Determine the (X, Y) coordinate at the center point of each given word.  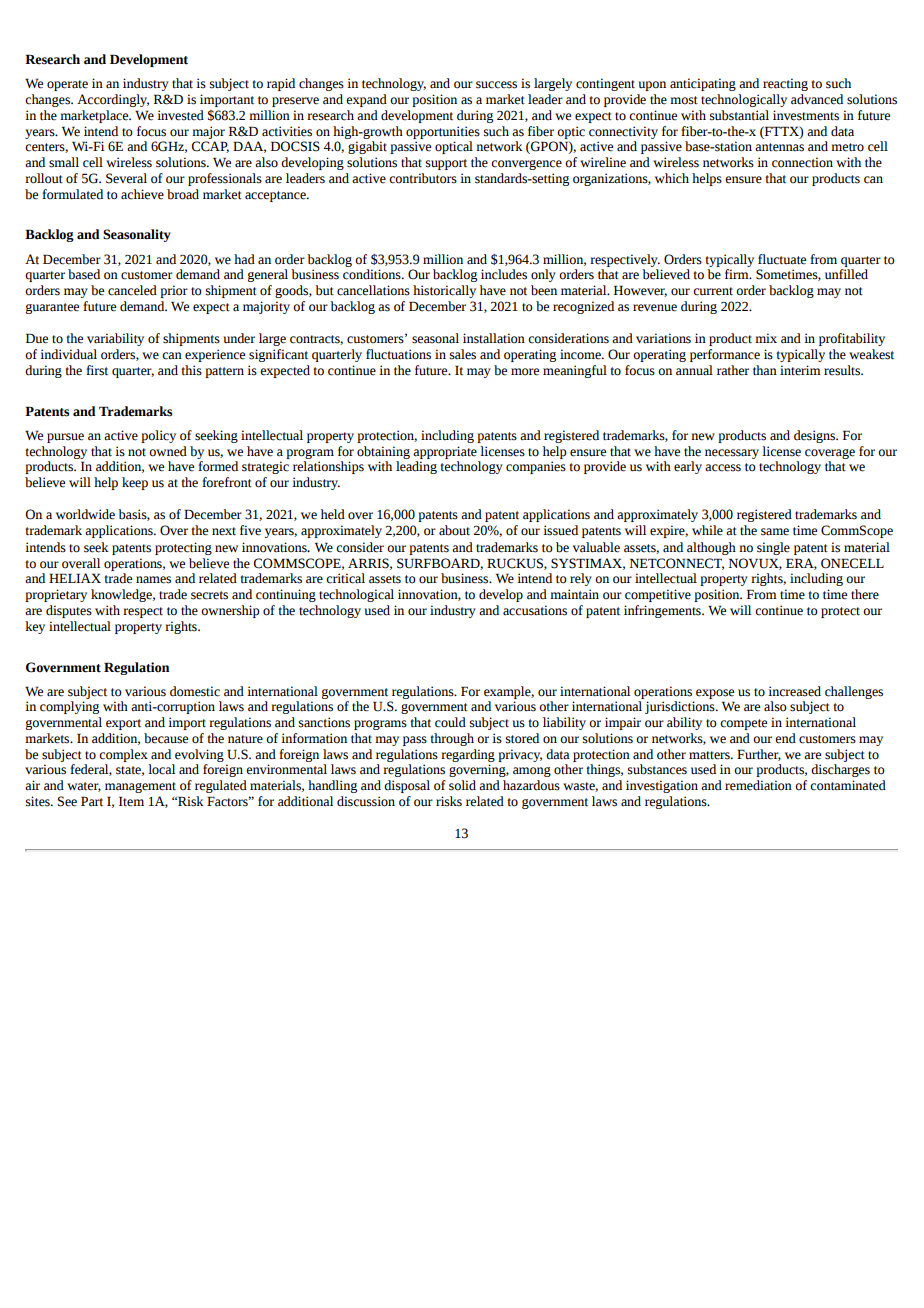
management (140, 787)
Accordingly (113, 100)
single (773, 548)
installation (494, 338)
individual (68, 354)
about (454, 530)
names (153, 580)
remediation (758, 785)
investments (806, 115)
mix (766, 338)
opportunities (443, 132)
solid (462, 785)
